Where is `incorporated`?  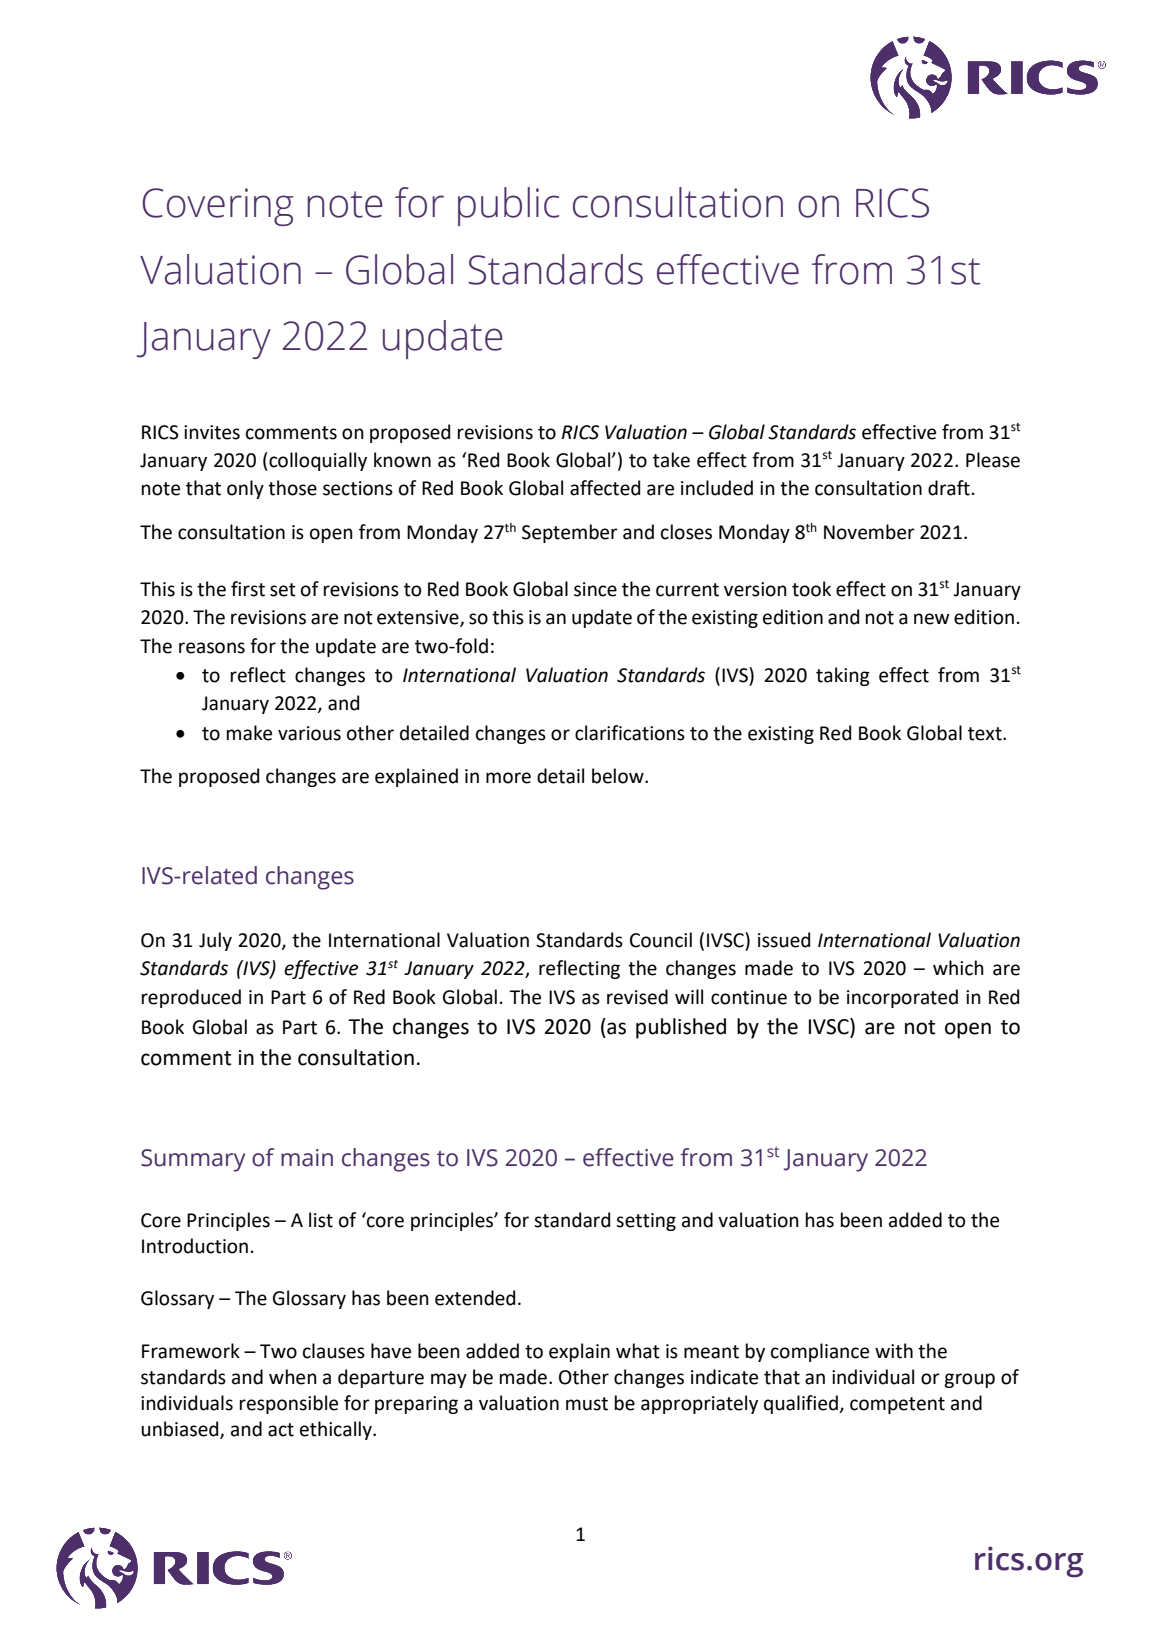 incorporated is located at coordinates (902, 998).
